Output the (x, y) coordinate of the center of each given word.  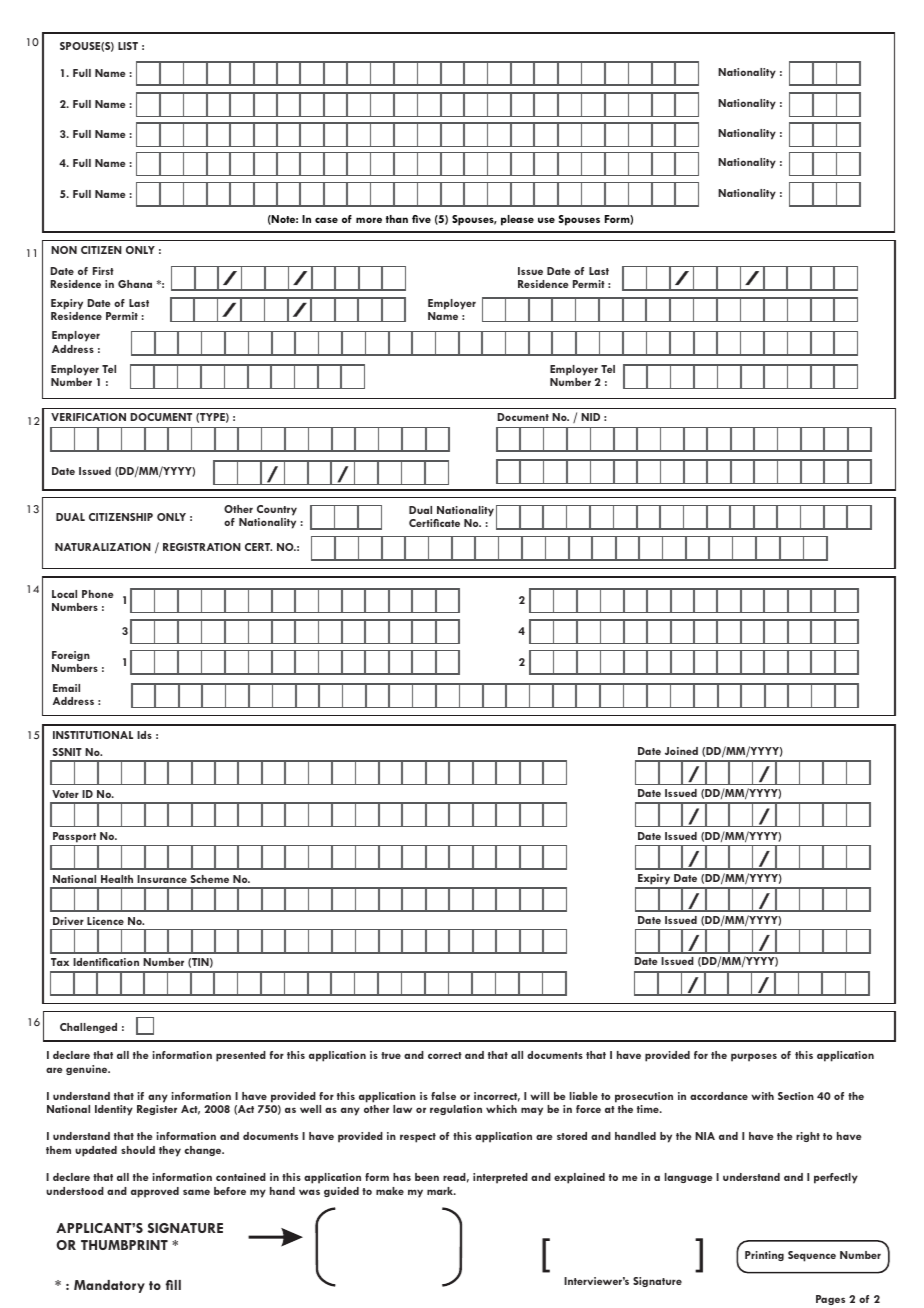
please (517, 220)
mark (441, 1191)
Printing (764, 1256)
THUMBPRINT (124, 1245)
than (397, 219)
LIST (128, 46)
